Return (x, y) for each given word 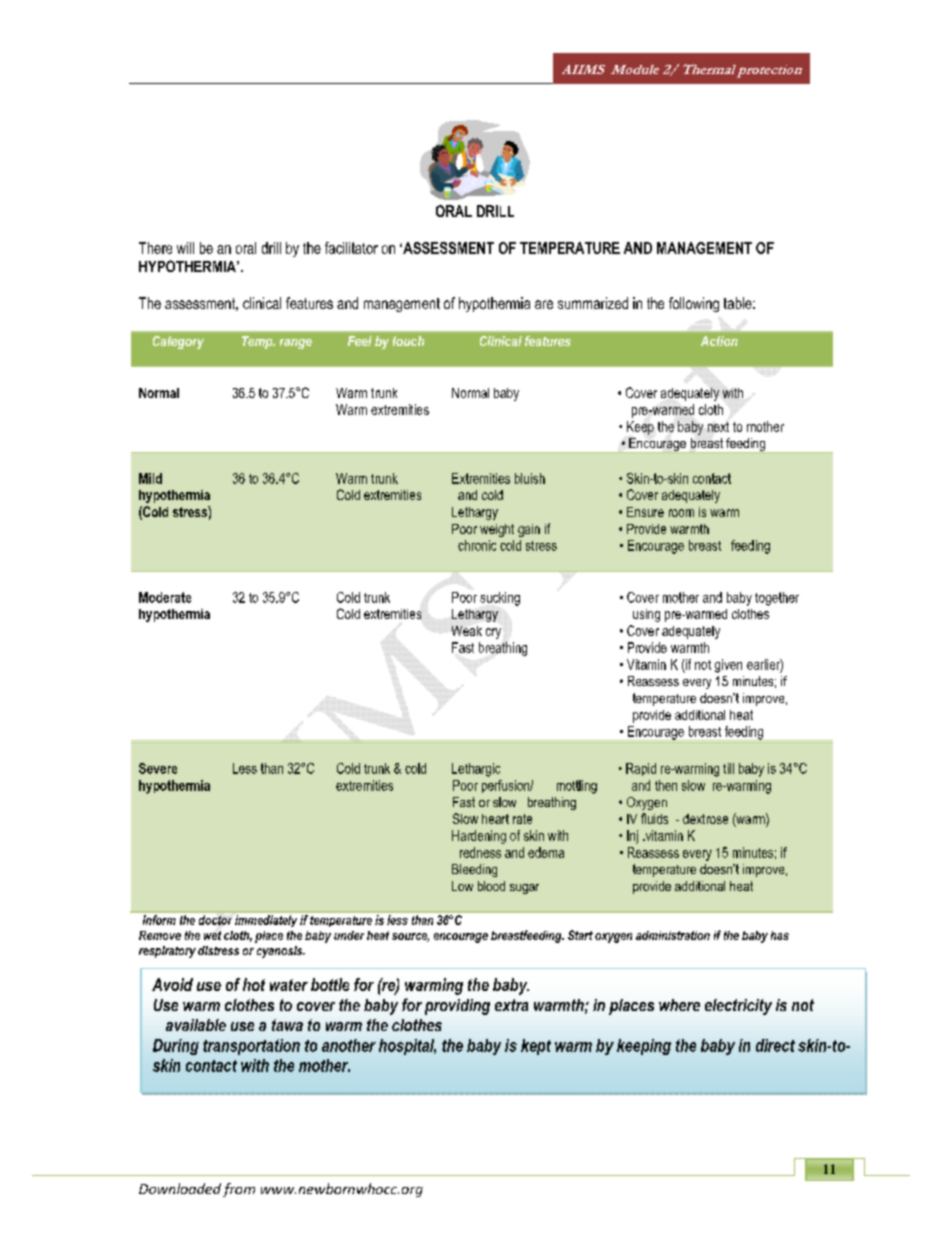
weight (497, 530)
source (410, 937)
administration (673, 935)
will (185, 248)
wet (212, 935)
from (239, 1190)
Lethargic (476, 770)
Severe (158, 768)
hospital (407, 1047)
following (694, 304)
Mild (150, 478)
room (681, 513)
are (544, 304)
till (728, 768)
